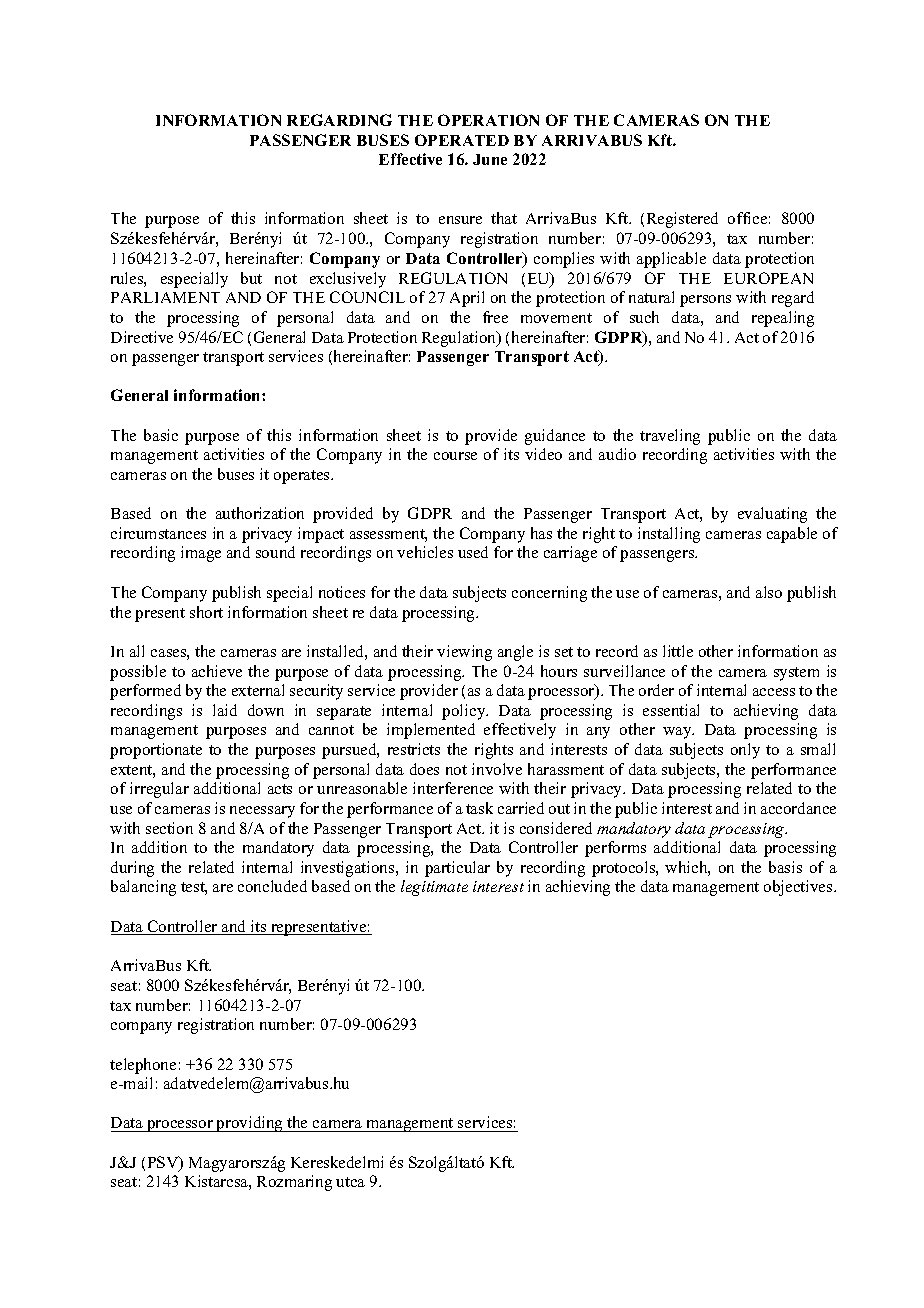 Image resolution: width=924 pixels, height=1308 pixels. I want to click on but, so click(251, 278).
